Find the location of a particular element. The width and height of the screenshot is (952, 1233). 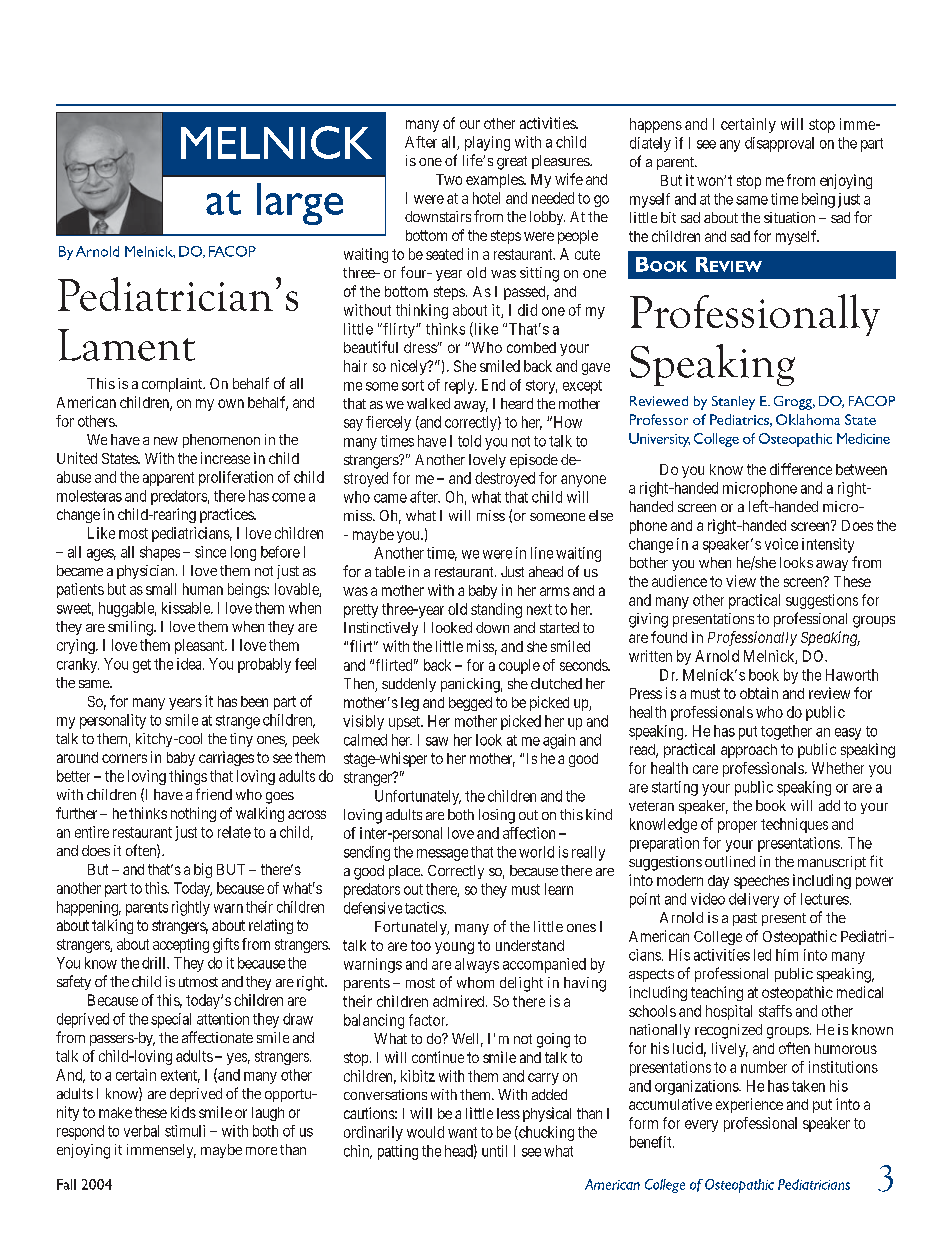

him is located at coordinates (787, 955).
